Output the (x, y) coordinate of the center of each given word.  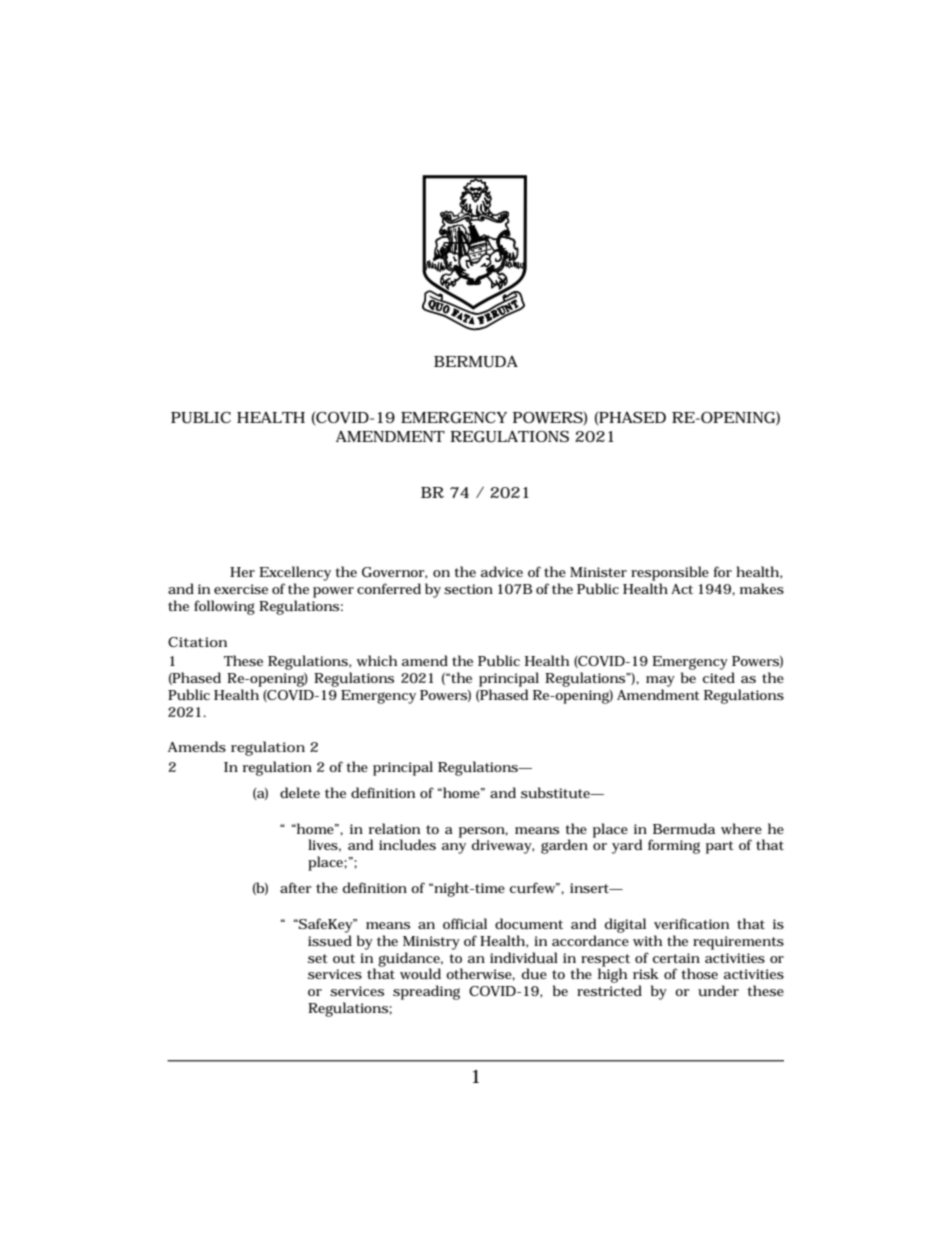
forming (674, 846)
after (296, 887)
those (699, 973)
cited (719, 677)
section (468, 589)
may (660, 681)
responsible (670, 573)
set (318, 958)
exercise (241, 589)
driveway (503, 846)
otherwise (480, 974)
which (377, 660)
